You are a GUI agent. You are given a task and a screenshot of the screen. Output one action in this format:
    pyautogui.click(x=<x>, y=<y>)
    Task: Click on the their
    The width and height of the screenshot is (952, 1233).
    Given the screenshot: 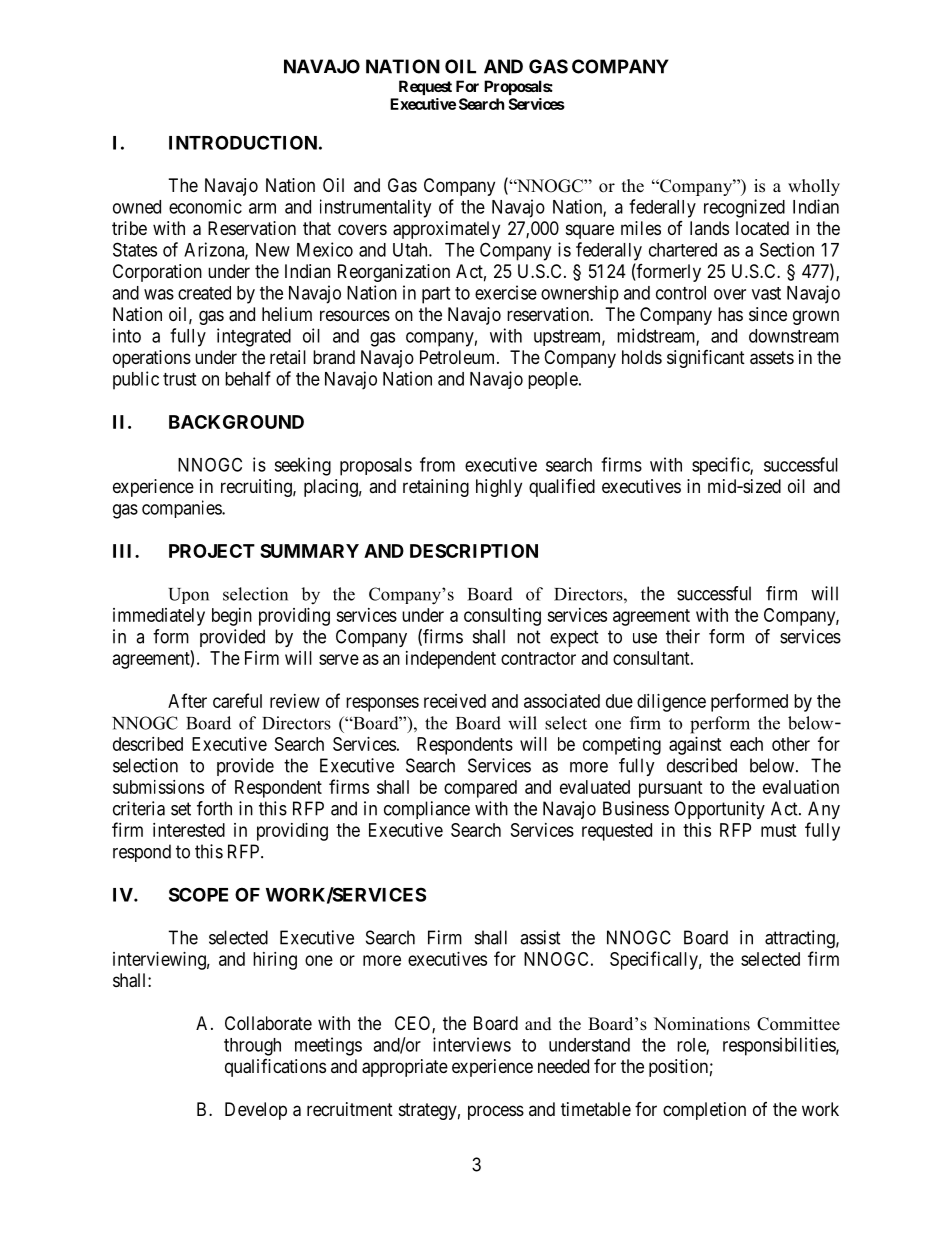 What is the action you would take?
    pyautogui.click(x=683, y=636)
